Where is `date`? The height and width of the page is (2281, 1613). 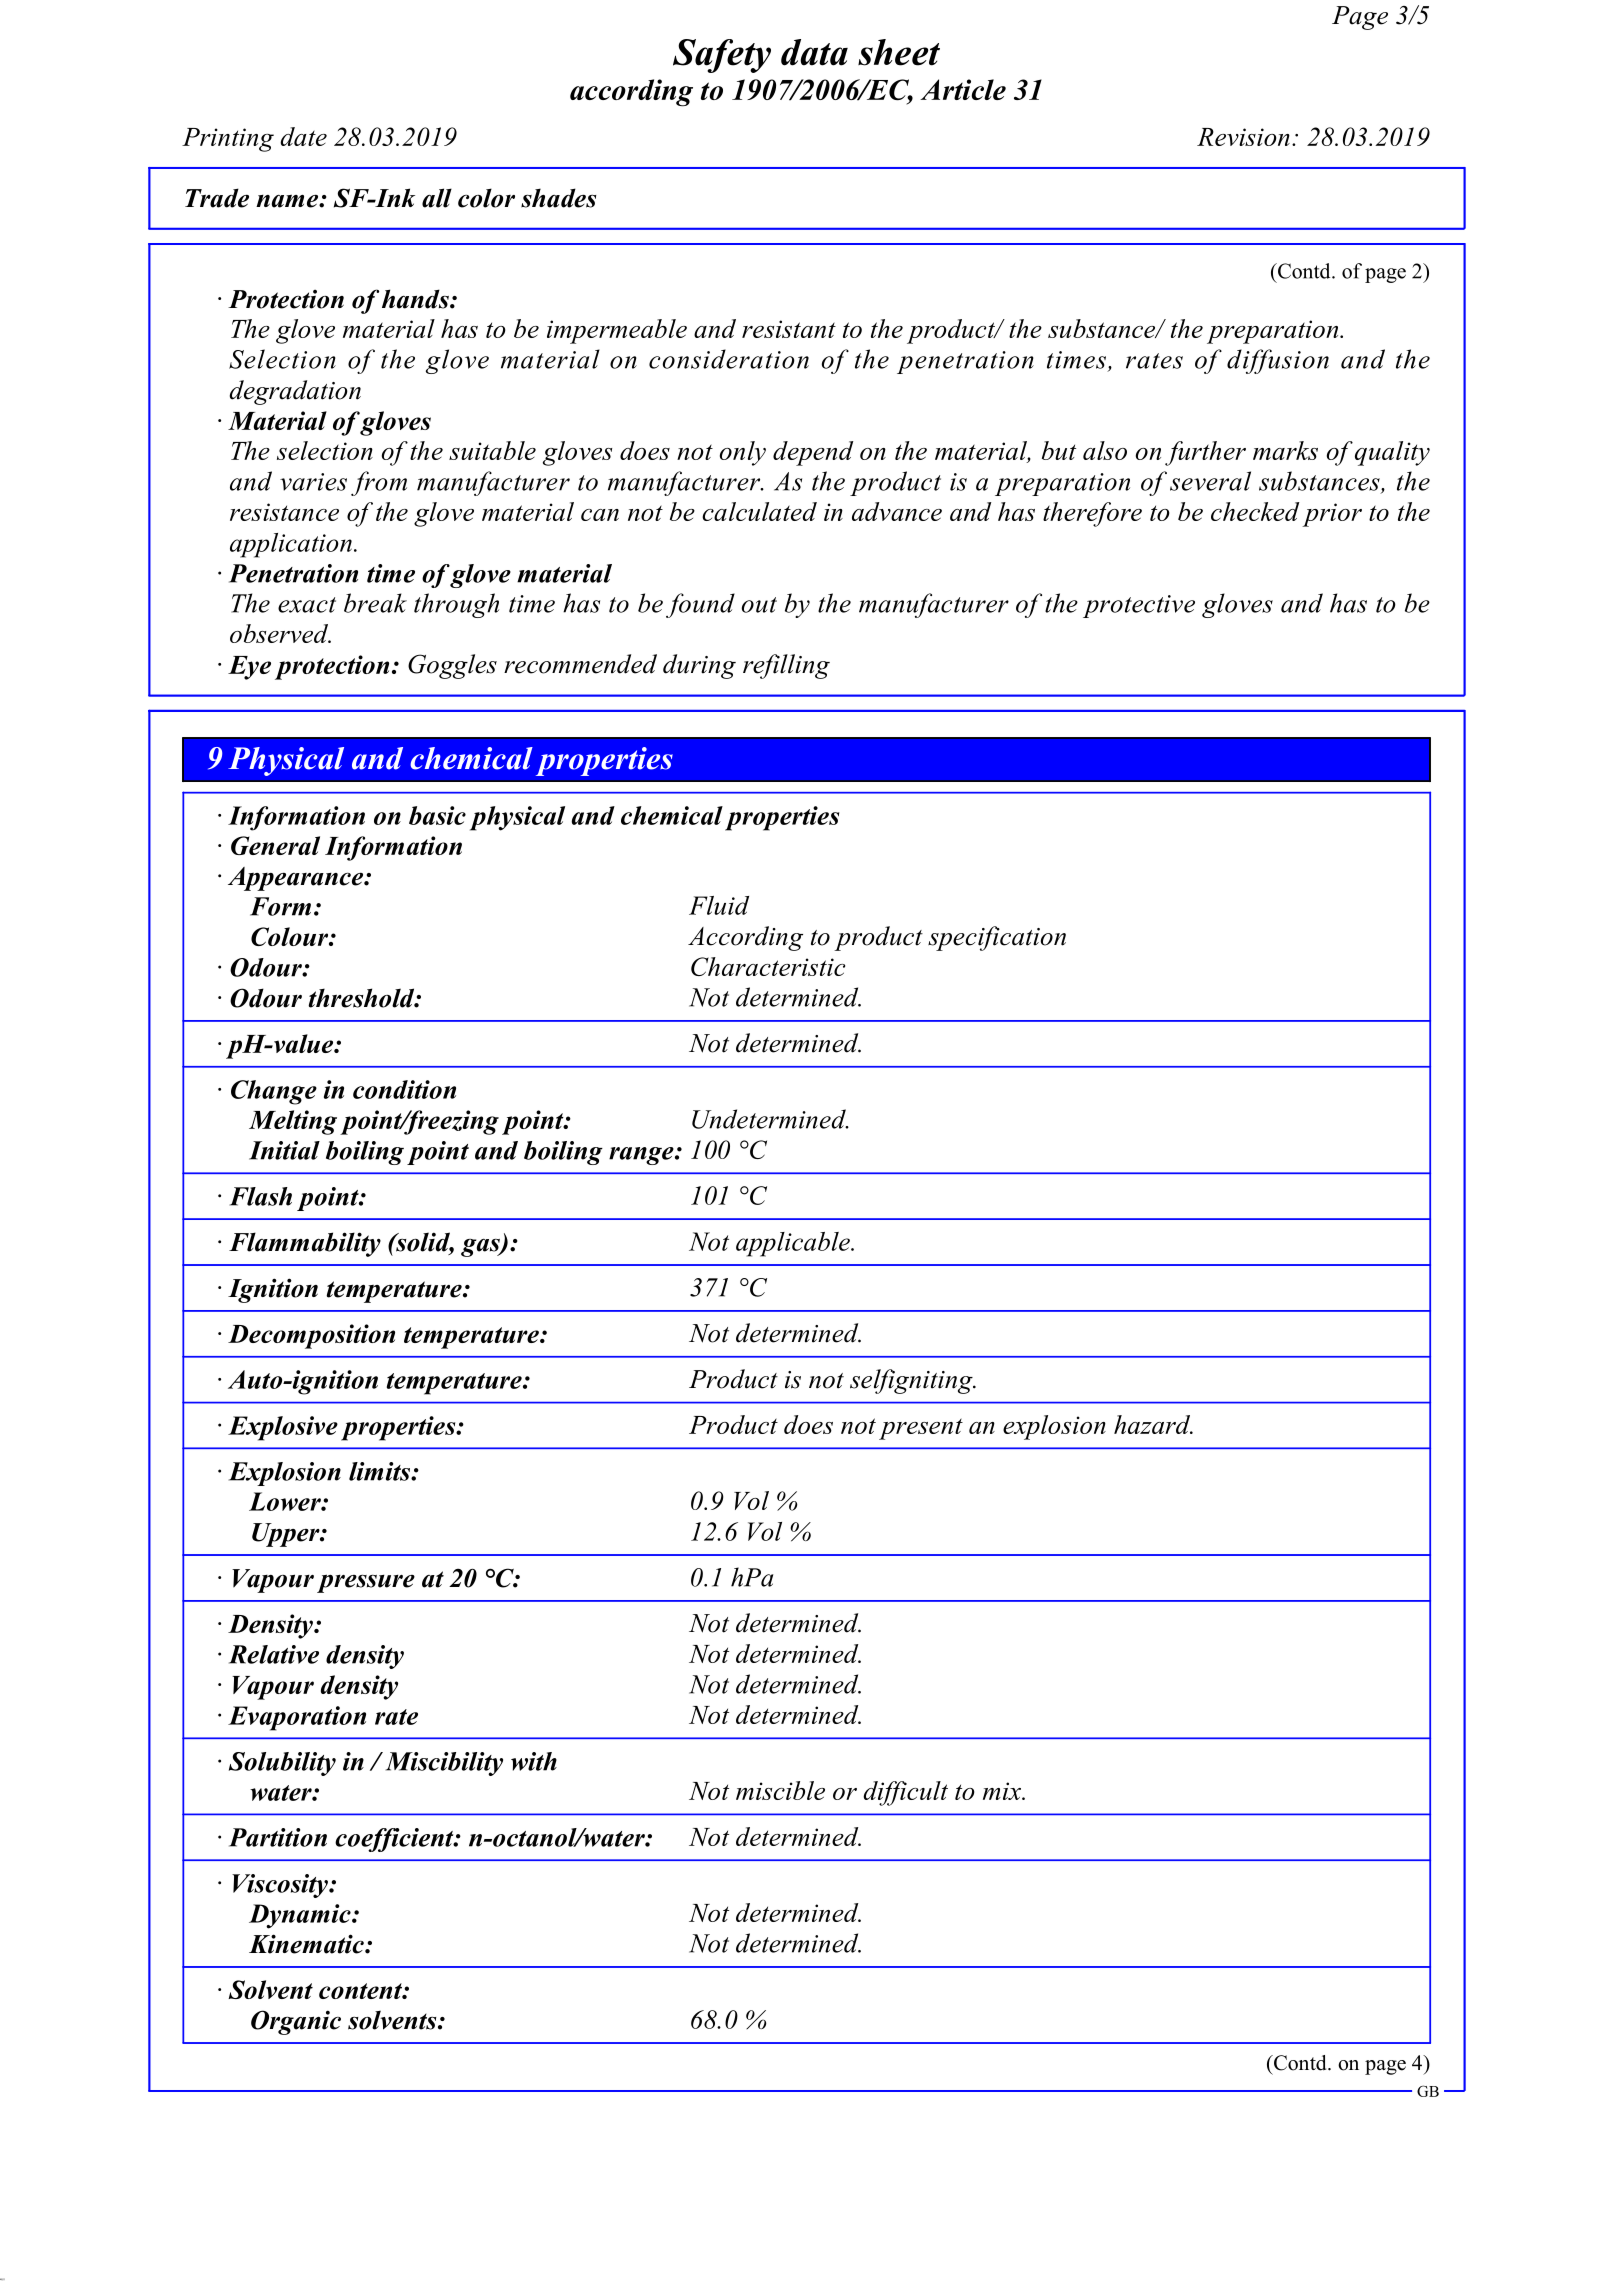
date is located at coordinates (303, 136).
